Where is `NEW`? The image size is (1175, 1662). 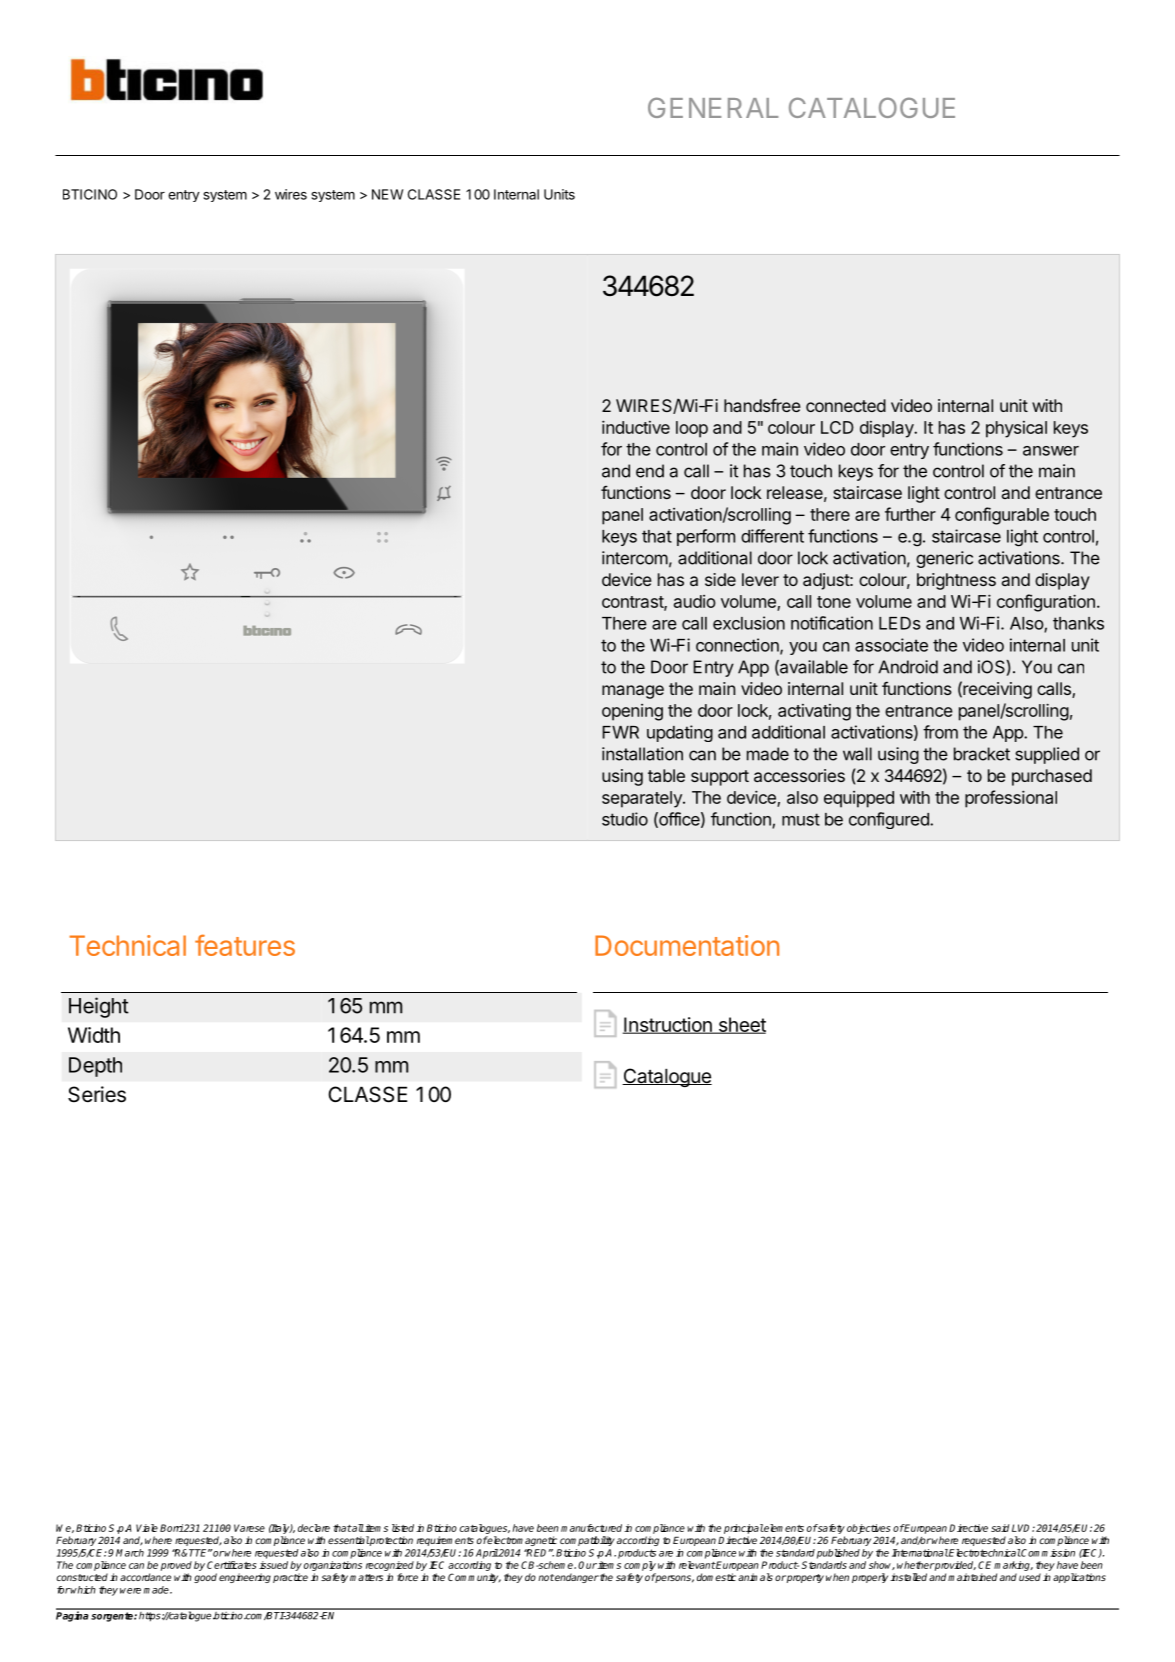 NEW is located at coordinates (387, 194).
